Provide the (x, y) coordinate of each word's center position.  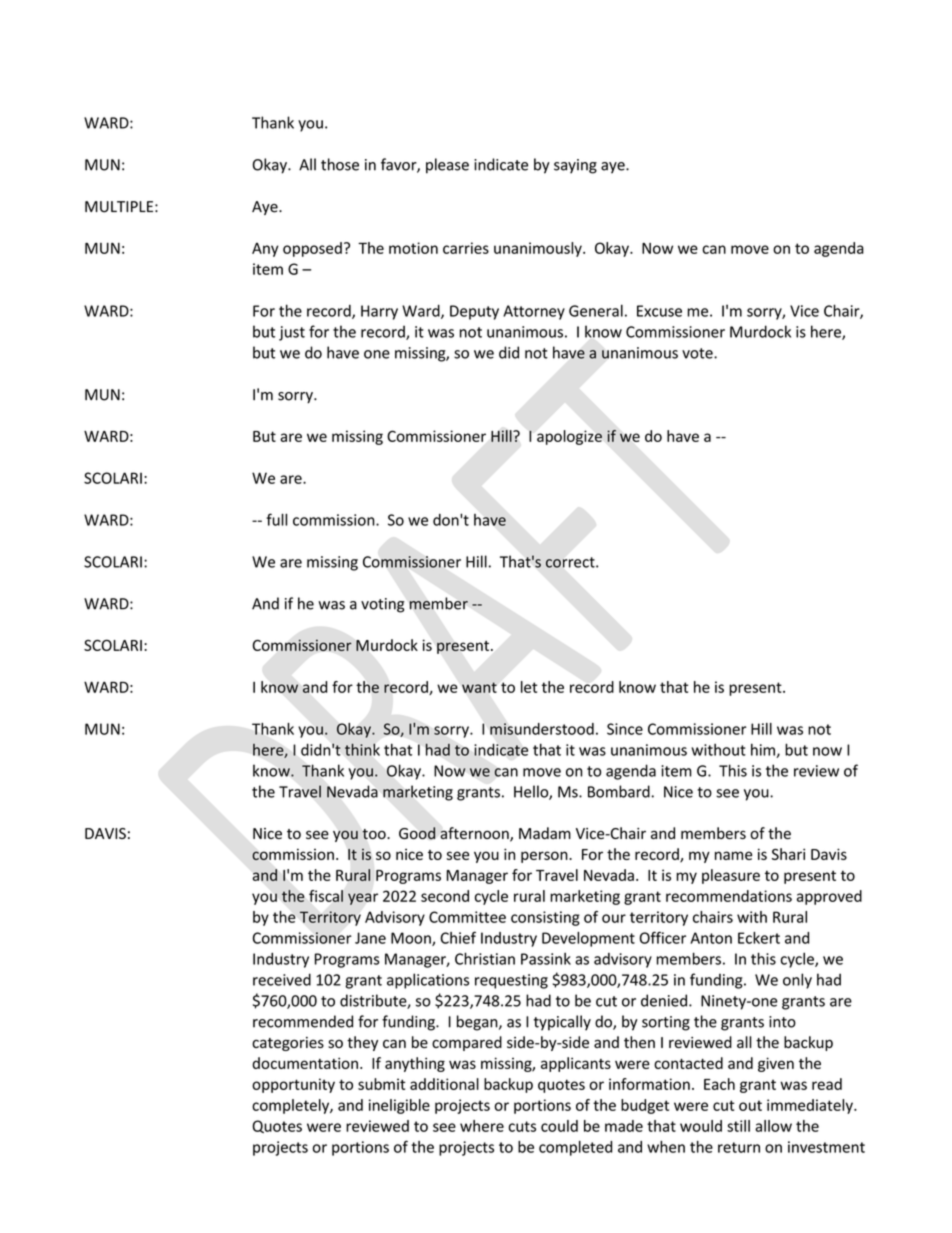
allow (773, 1126)
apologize (569, 437)
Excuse (659, 311)
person (545, 857)
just (292, 333)
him (764, 750)
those (340, 164)
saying (575, 166)
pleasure (731, 876)
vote (698, 353)
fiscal (326, 896)
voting (383, 605)
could (559, 1126)
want (479, 687)
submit (381, 1084)
